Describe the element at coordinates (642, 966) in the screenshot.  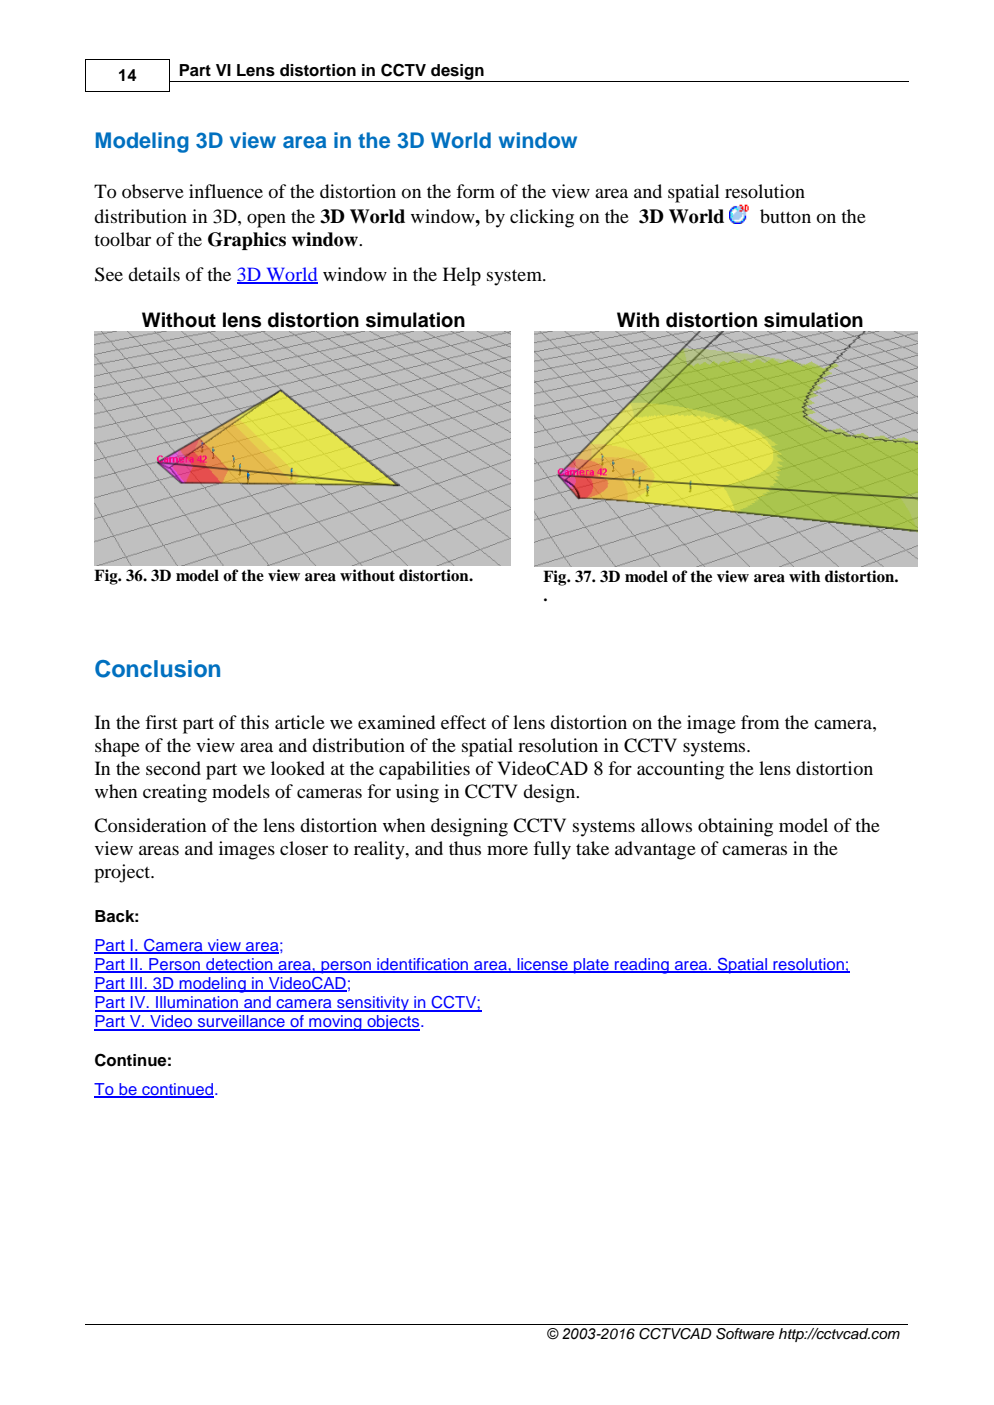
I see `reading` at that location.
